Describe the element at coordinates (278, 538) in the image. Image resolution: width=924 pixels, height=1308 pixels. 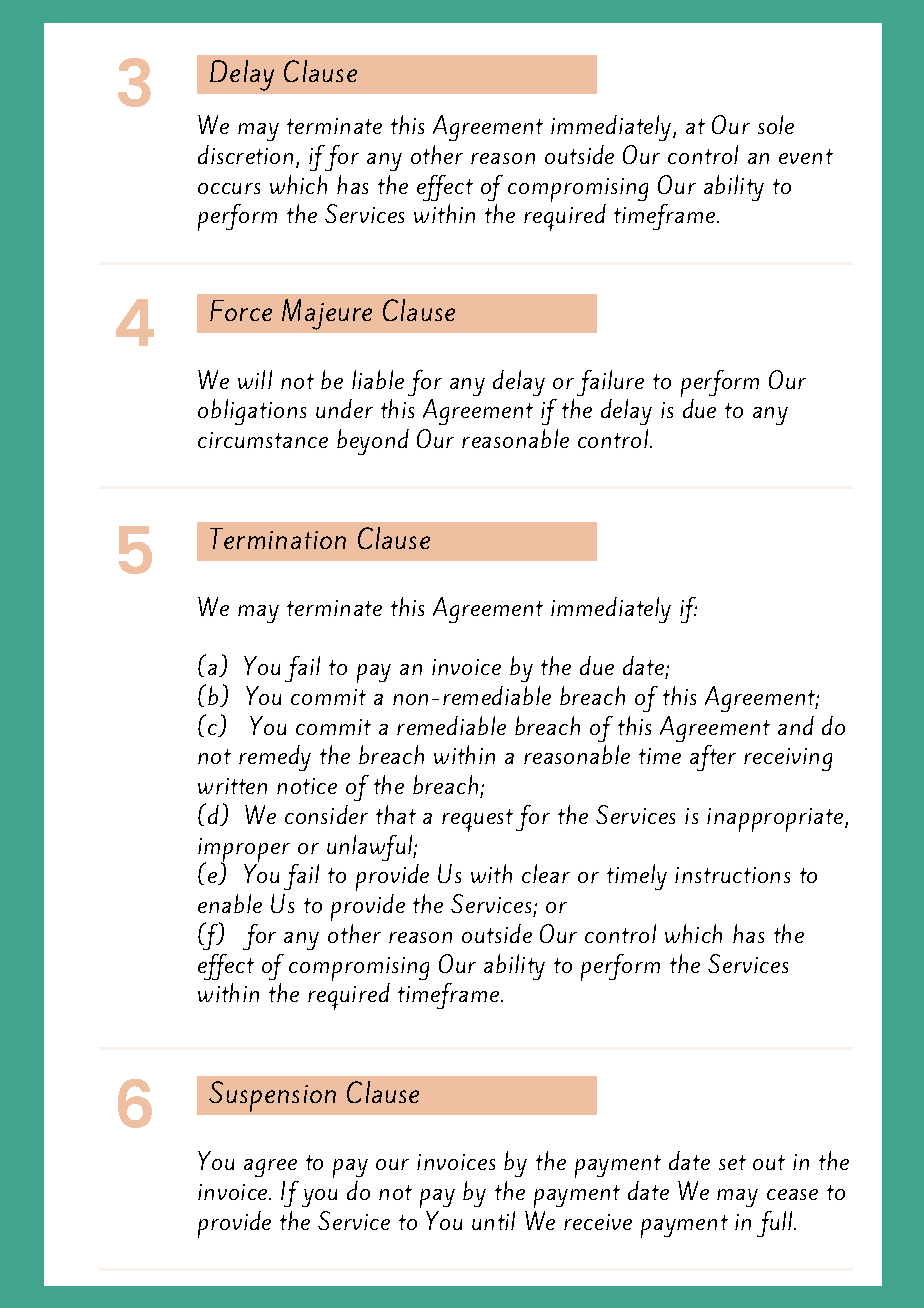
I see `Termination` at that location.
